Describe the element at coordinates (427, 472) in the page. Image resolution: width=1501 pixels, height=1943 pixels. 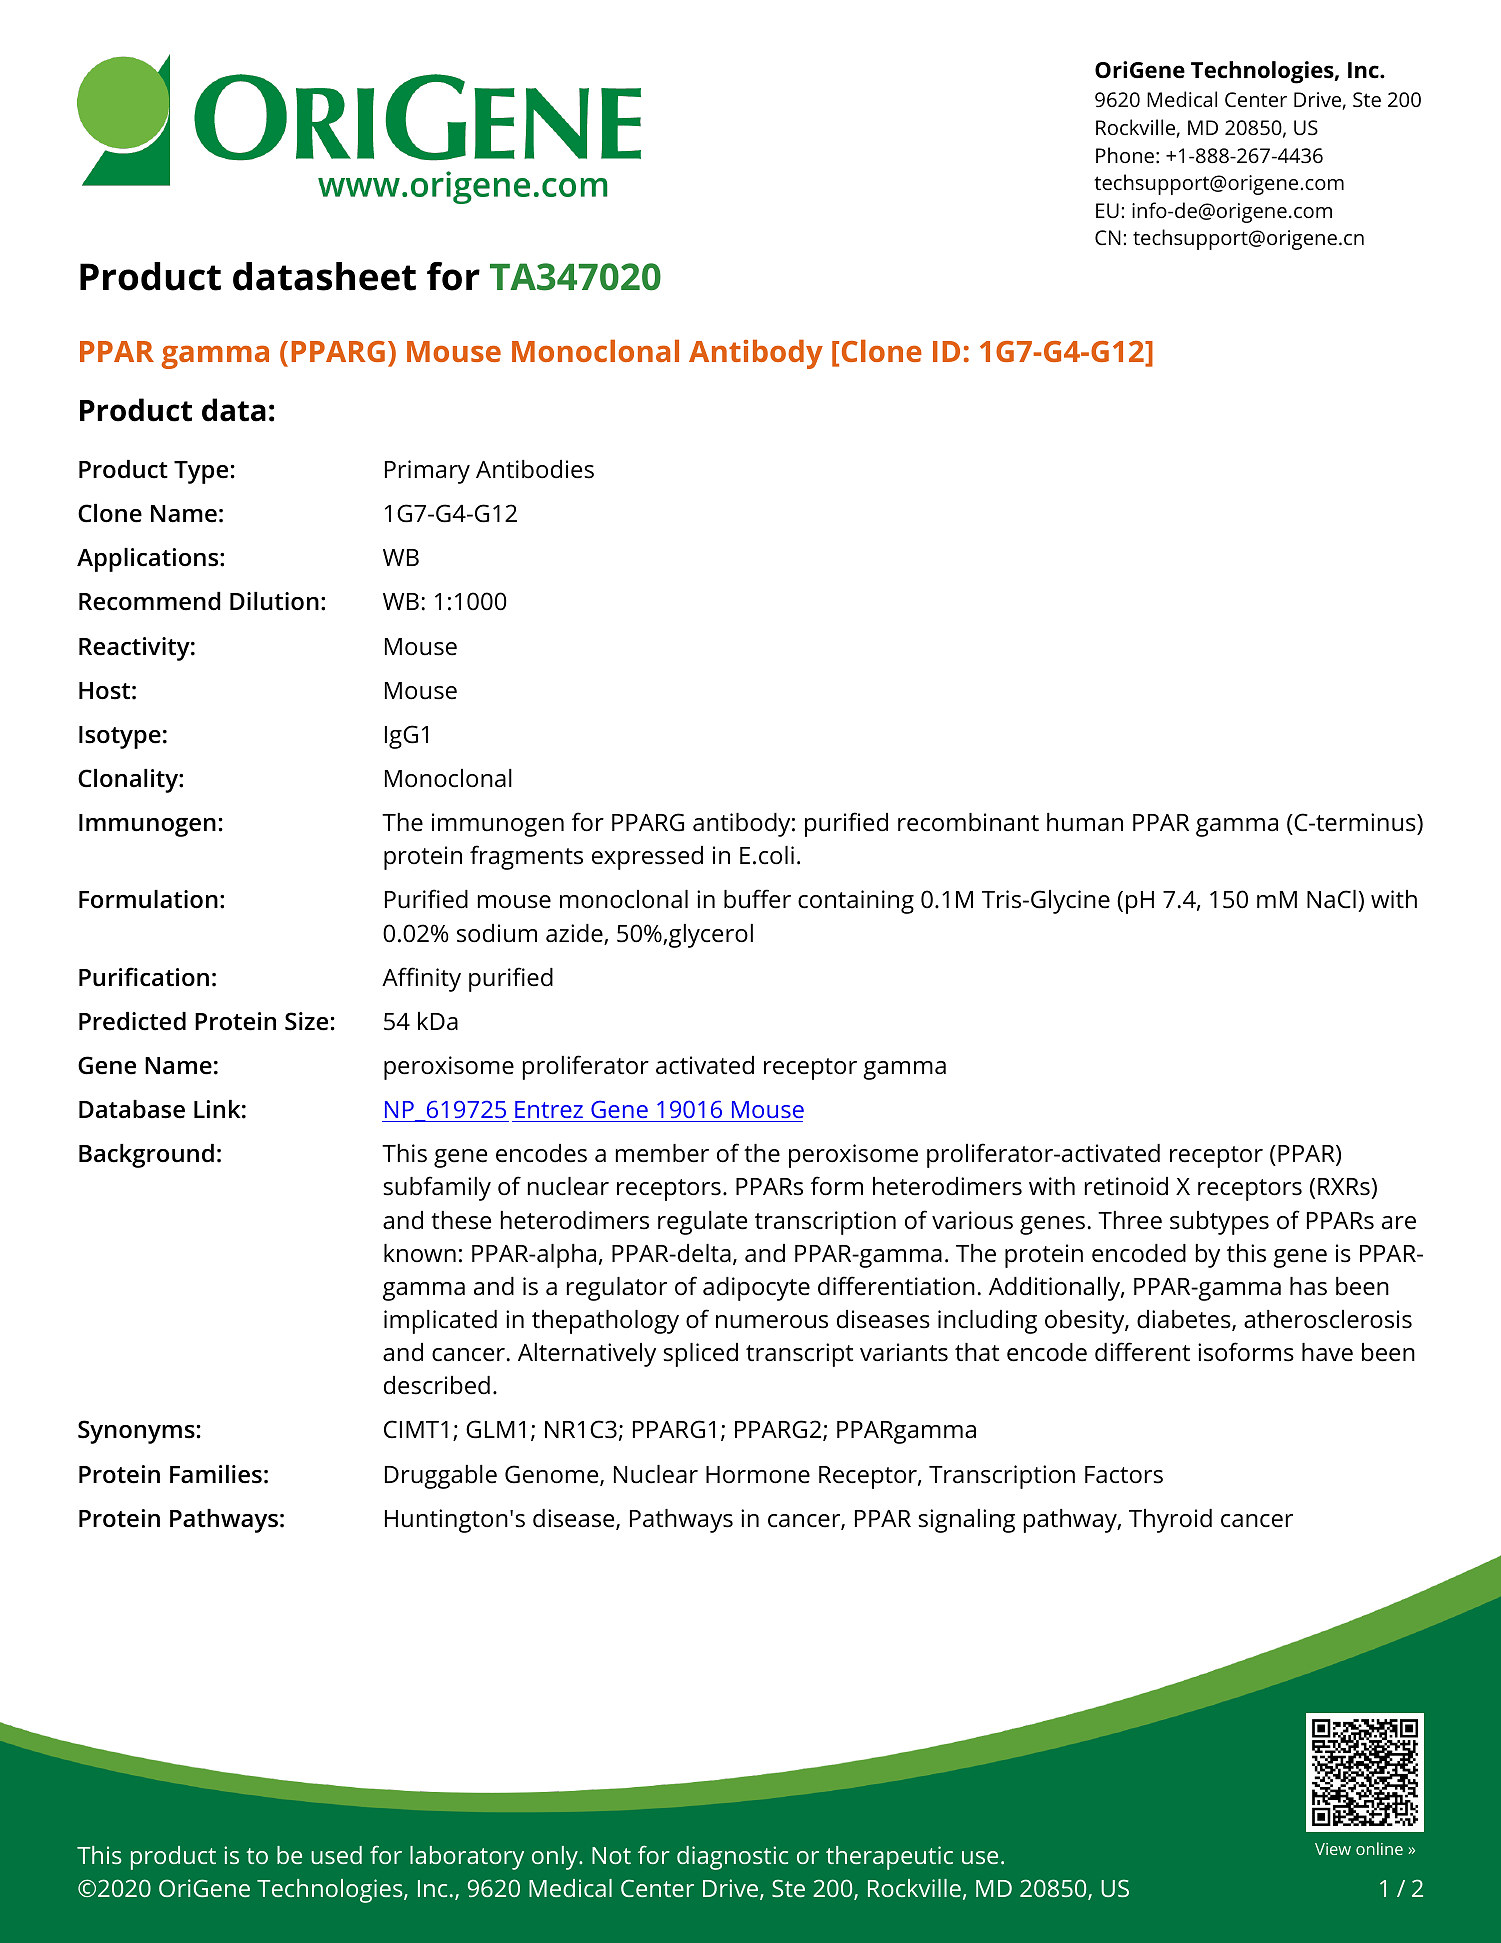
I see `Primary` at that location.
